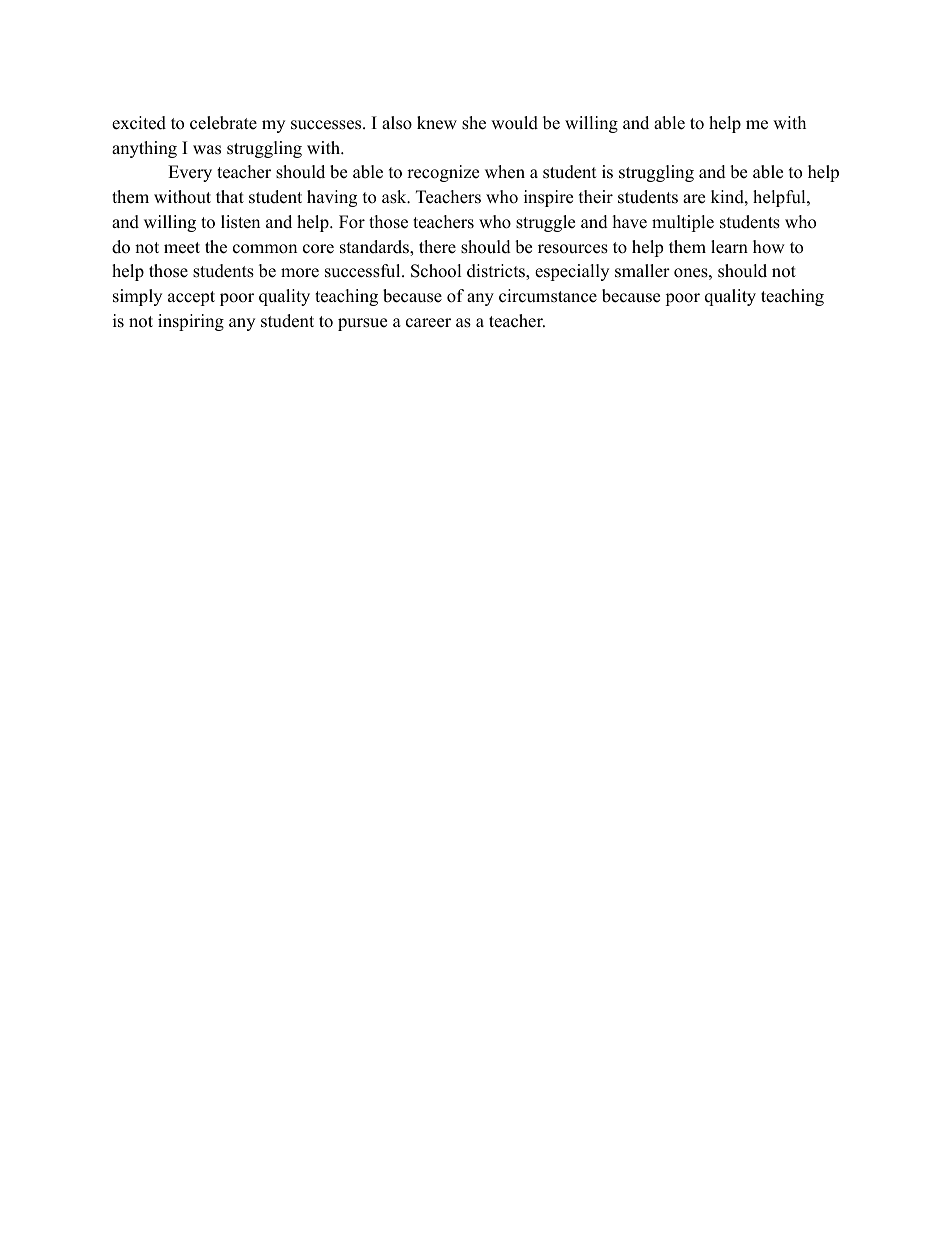 This page has width=952, height=1233. Describe the element at coordinates (223, 123) in the page. I see `celebrate` at that location.
